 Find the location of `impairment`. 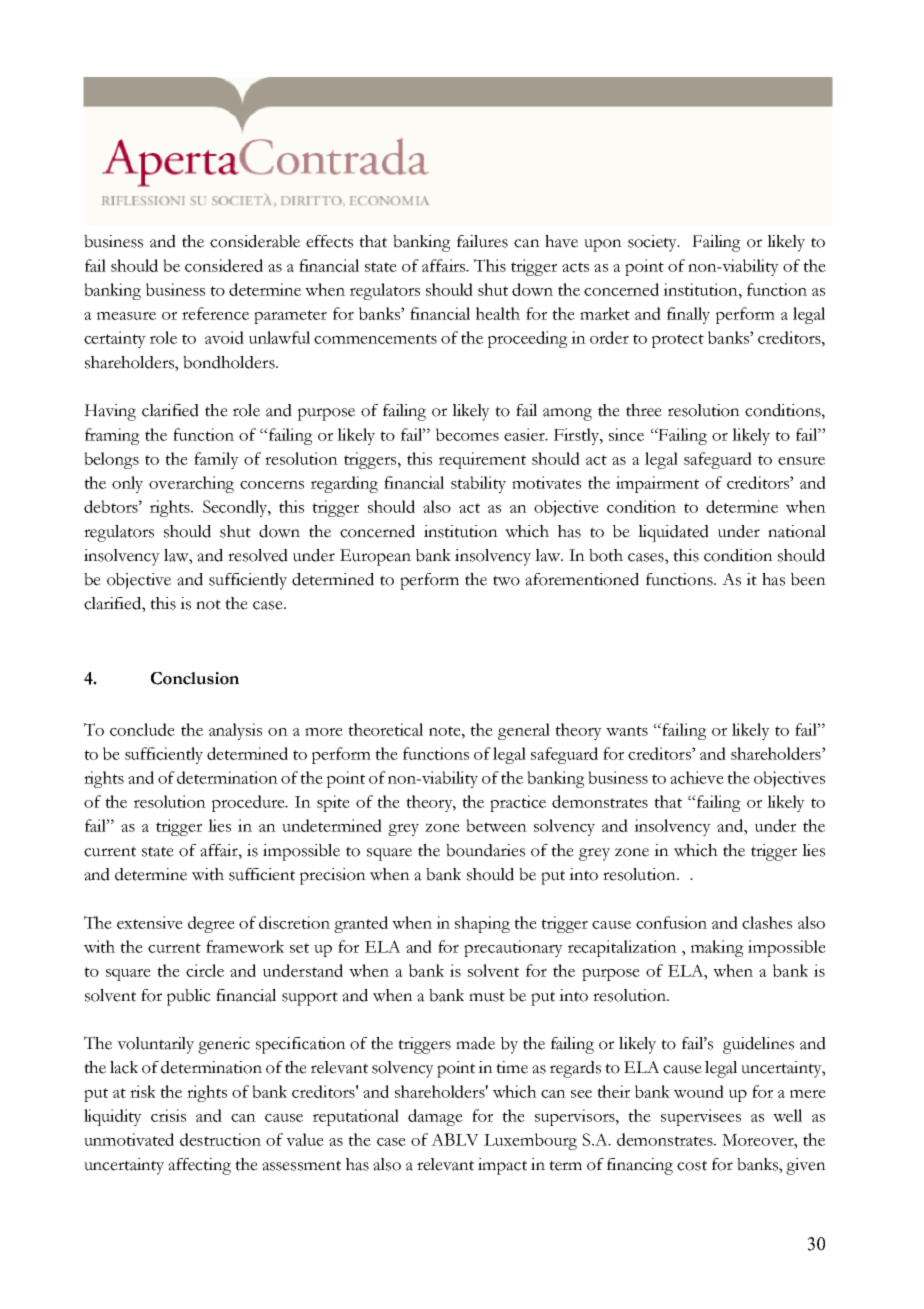

impairment is located at coordinates (657, 484).
